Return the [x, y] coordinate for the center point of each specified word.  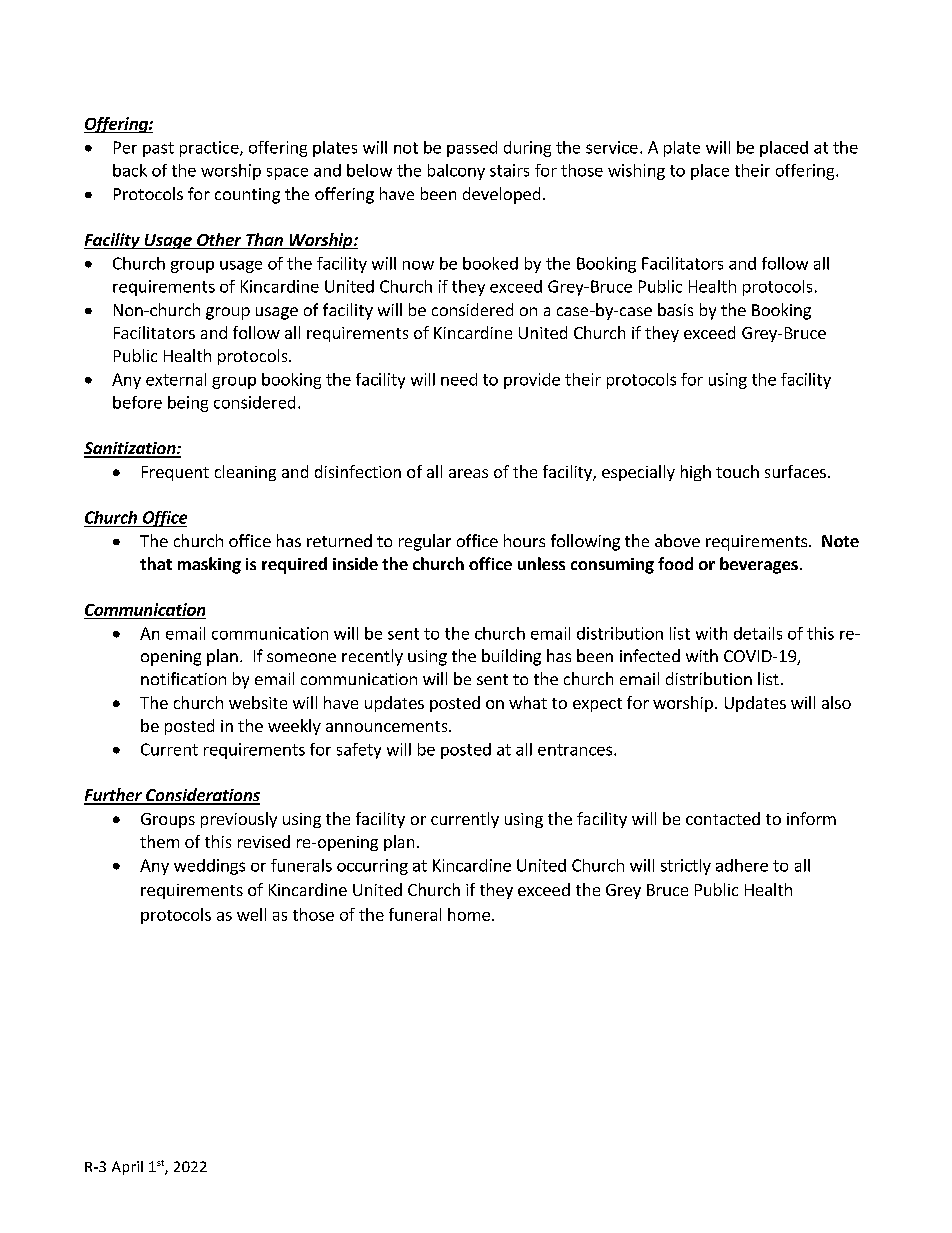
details [758, 633]
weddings [209, 867]
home [469, 914]
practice [210, 149]
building [511, 657]
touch [737, 471]
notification [183, 678]
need [459, 379]
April [127, 1168]
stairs [509, 170]
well [251, 914]
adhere [742, 865]
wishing [636, 172]
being [188, 404]
